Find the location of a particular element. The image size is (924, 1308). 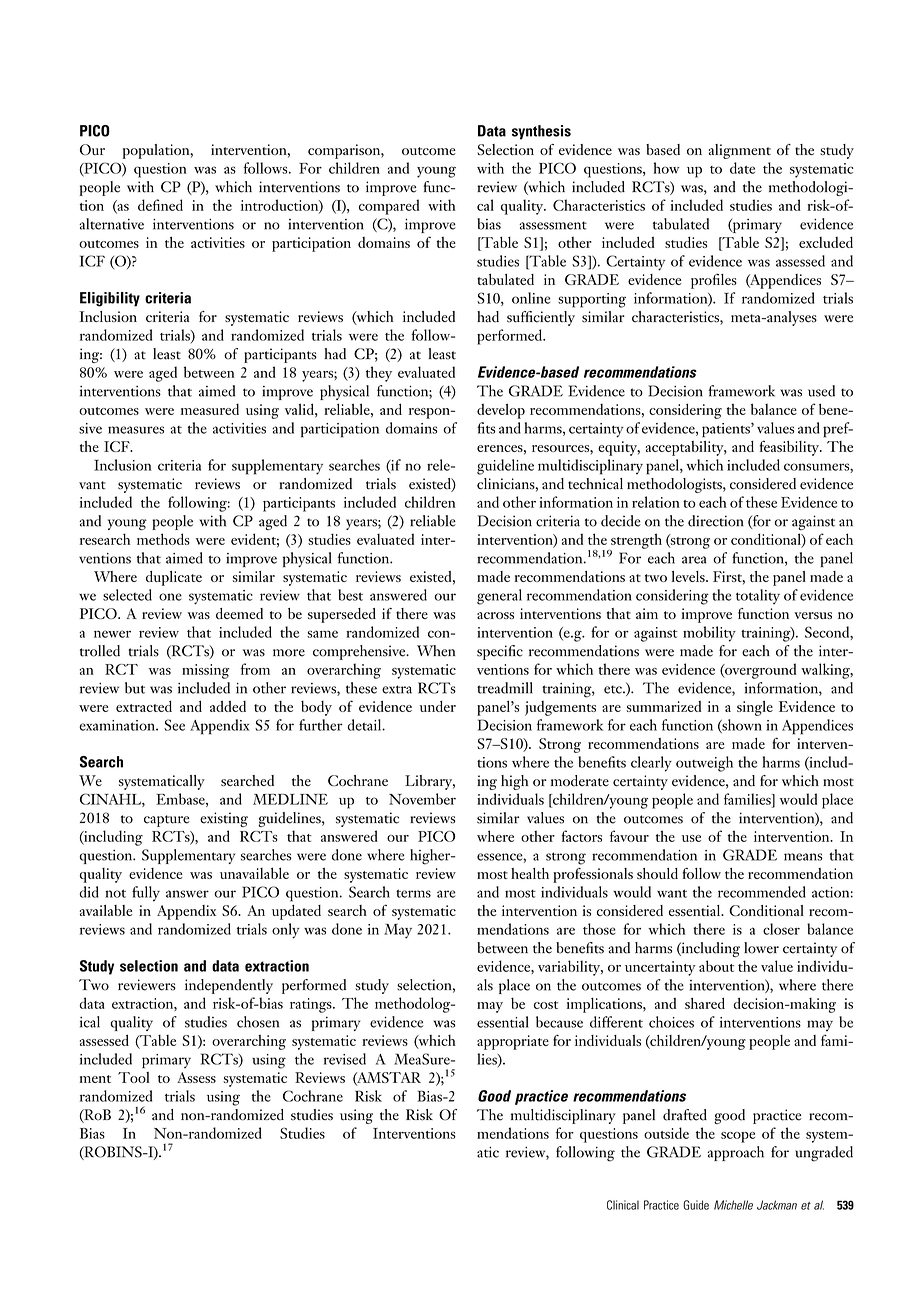

terms is located at coordinates (413, 893).
